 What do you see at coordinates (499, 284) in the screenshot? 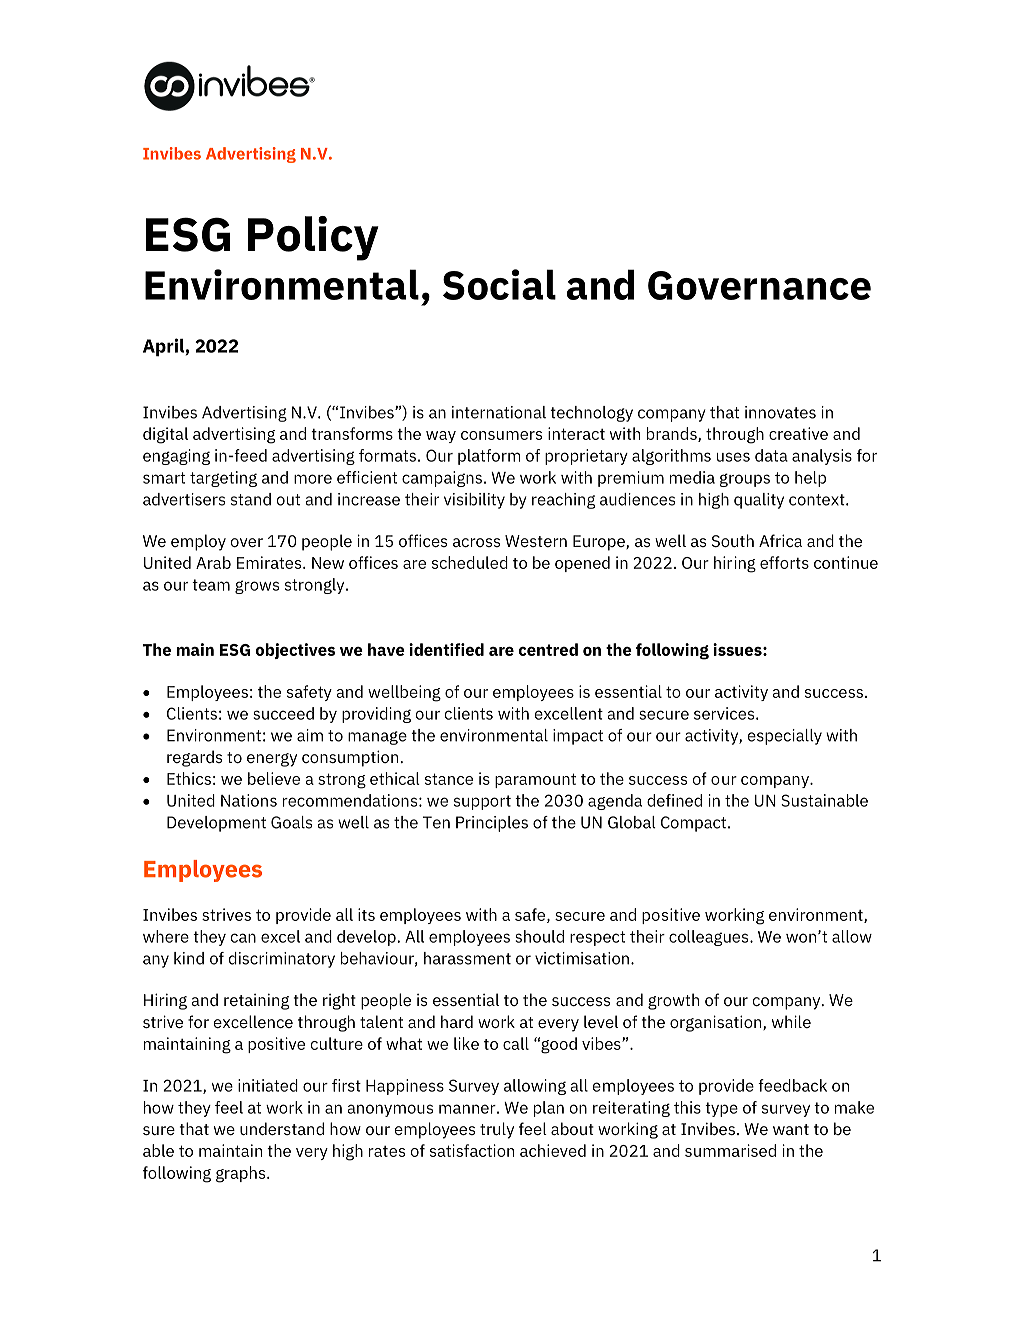
I see `Social` at bounding box center [499, 284].
